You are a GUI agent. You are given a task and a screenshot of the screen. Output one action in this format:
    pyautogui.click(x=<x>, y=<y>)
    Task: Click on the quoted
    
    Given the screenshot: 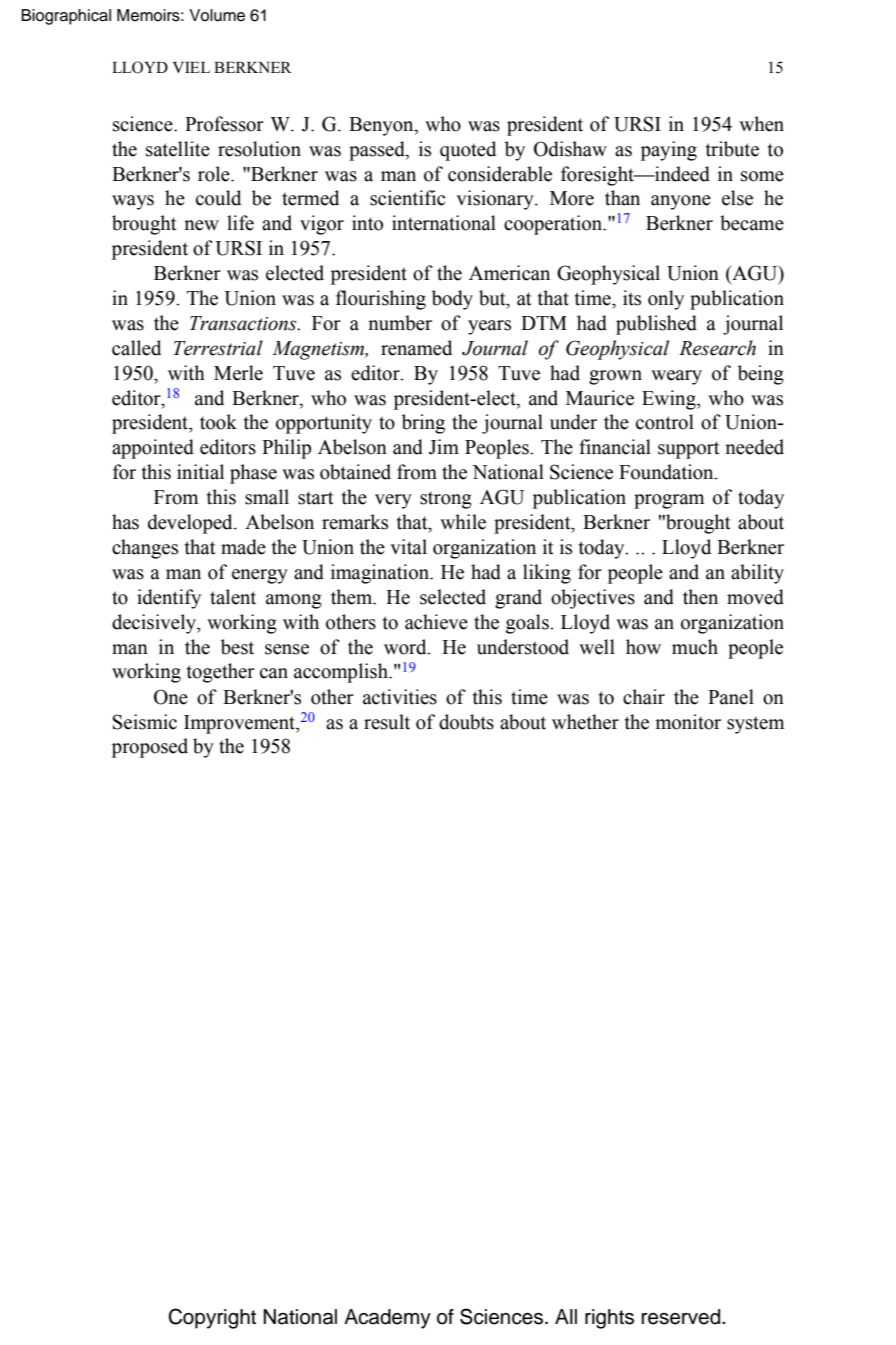 What is the action you would take?
    pyautogui.click(x=468, y=151)
